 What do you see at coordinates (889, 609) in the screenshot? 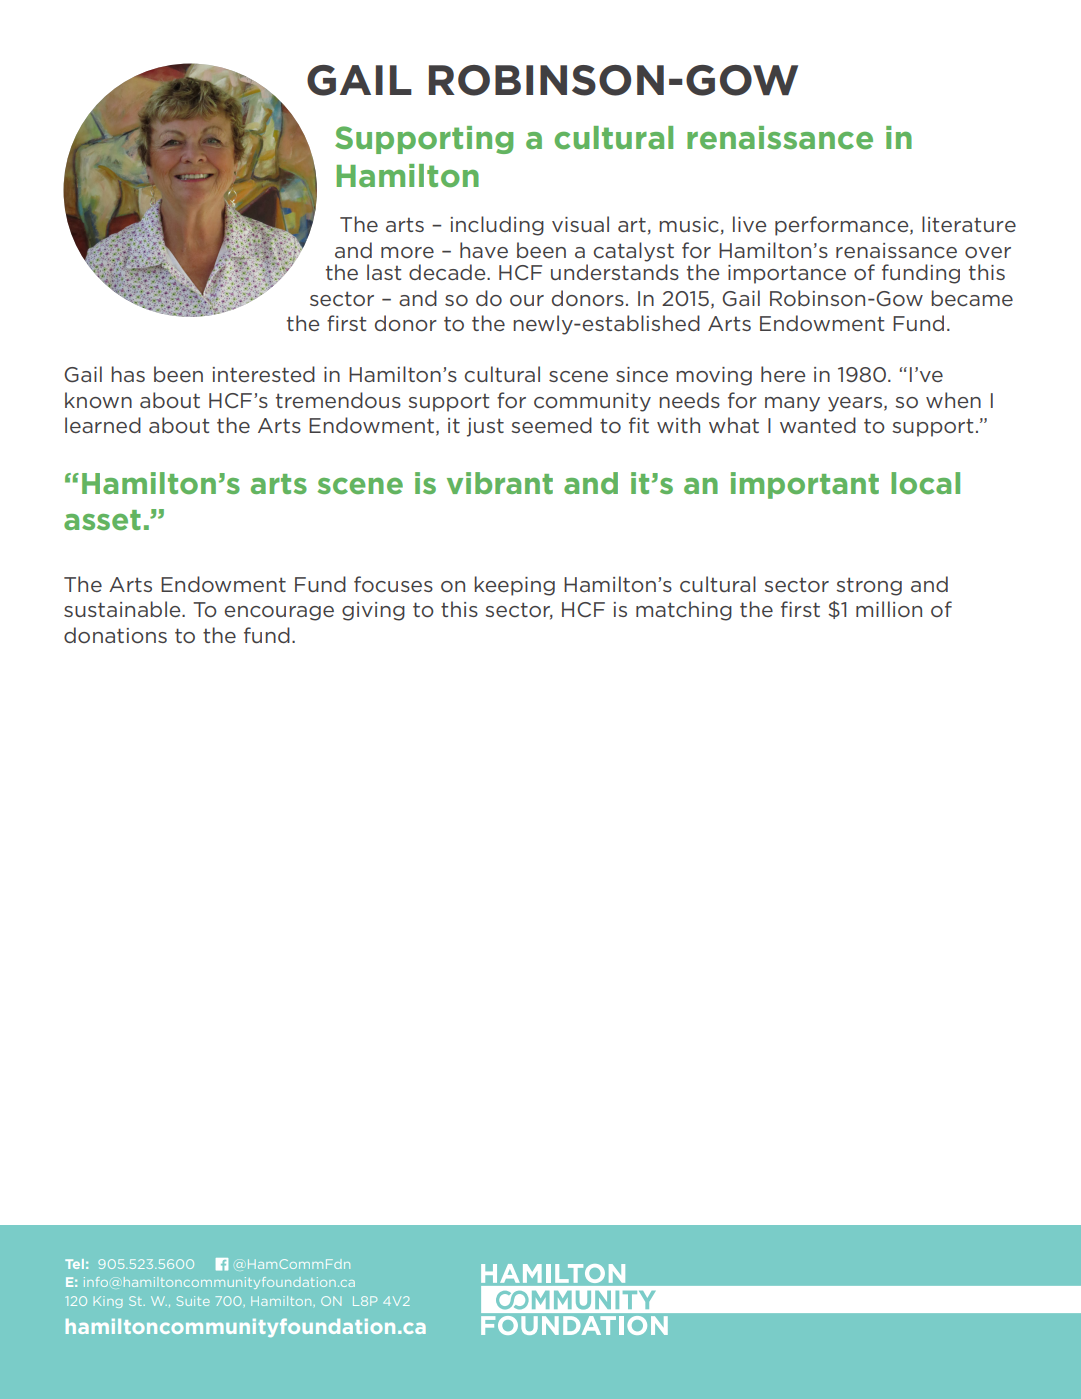
I see `million` at bounding box center [889, 609].
